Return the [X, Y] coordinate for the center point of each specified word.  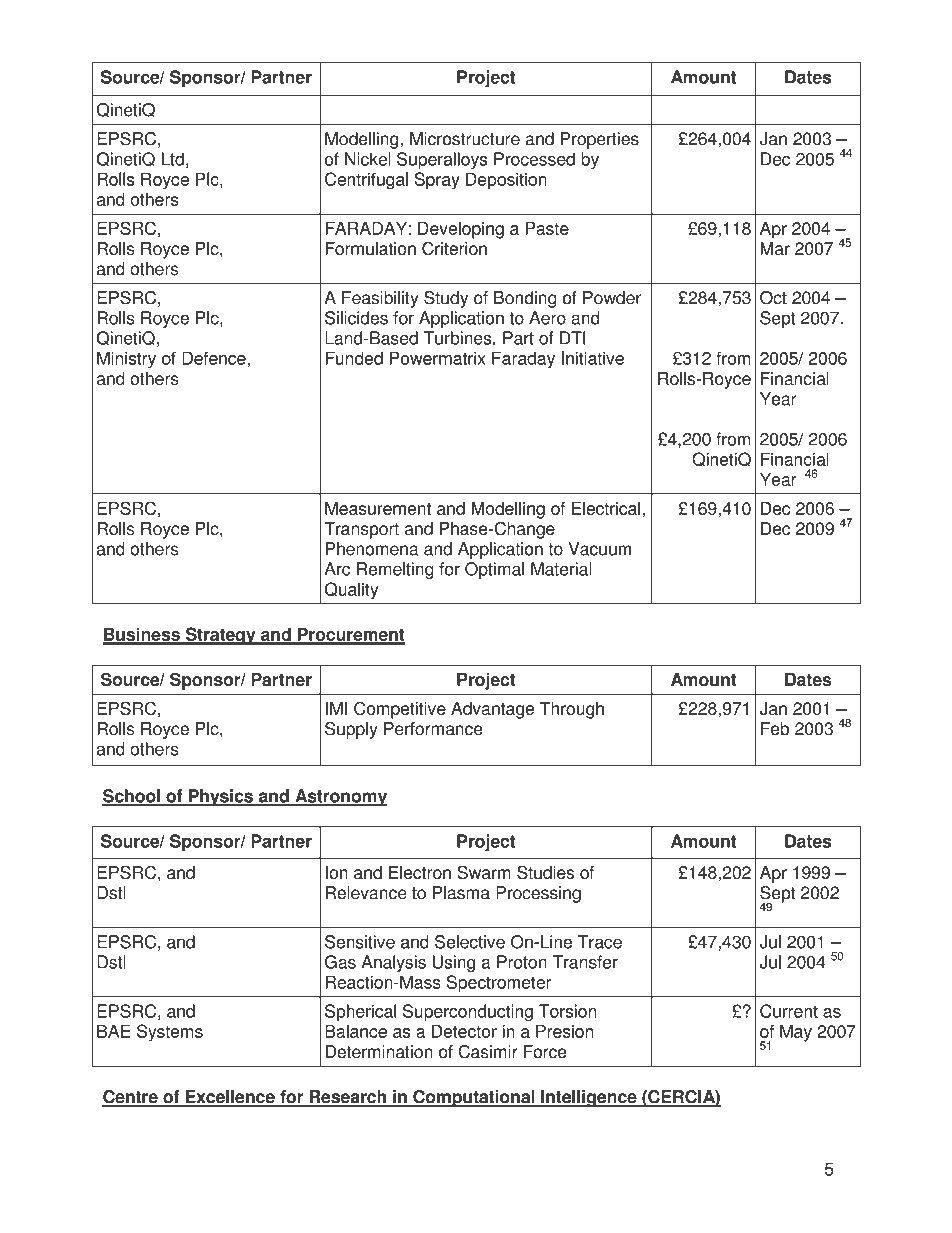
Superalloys [442, 160]
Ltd [172, 159]
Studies [545, 872]
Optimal [494, 570]
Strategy [220, 636]
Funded [354, 358]
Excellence [230, 1098]
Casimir [488, 1052]
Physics [220, 797]
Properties [600, 140]
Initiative [593, 358]
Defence [215, 358]
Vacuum [599, 549]
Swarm [484, 872]
